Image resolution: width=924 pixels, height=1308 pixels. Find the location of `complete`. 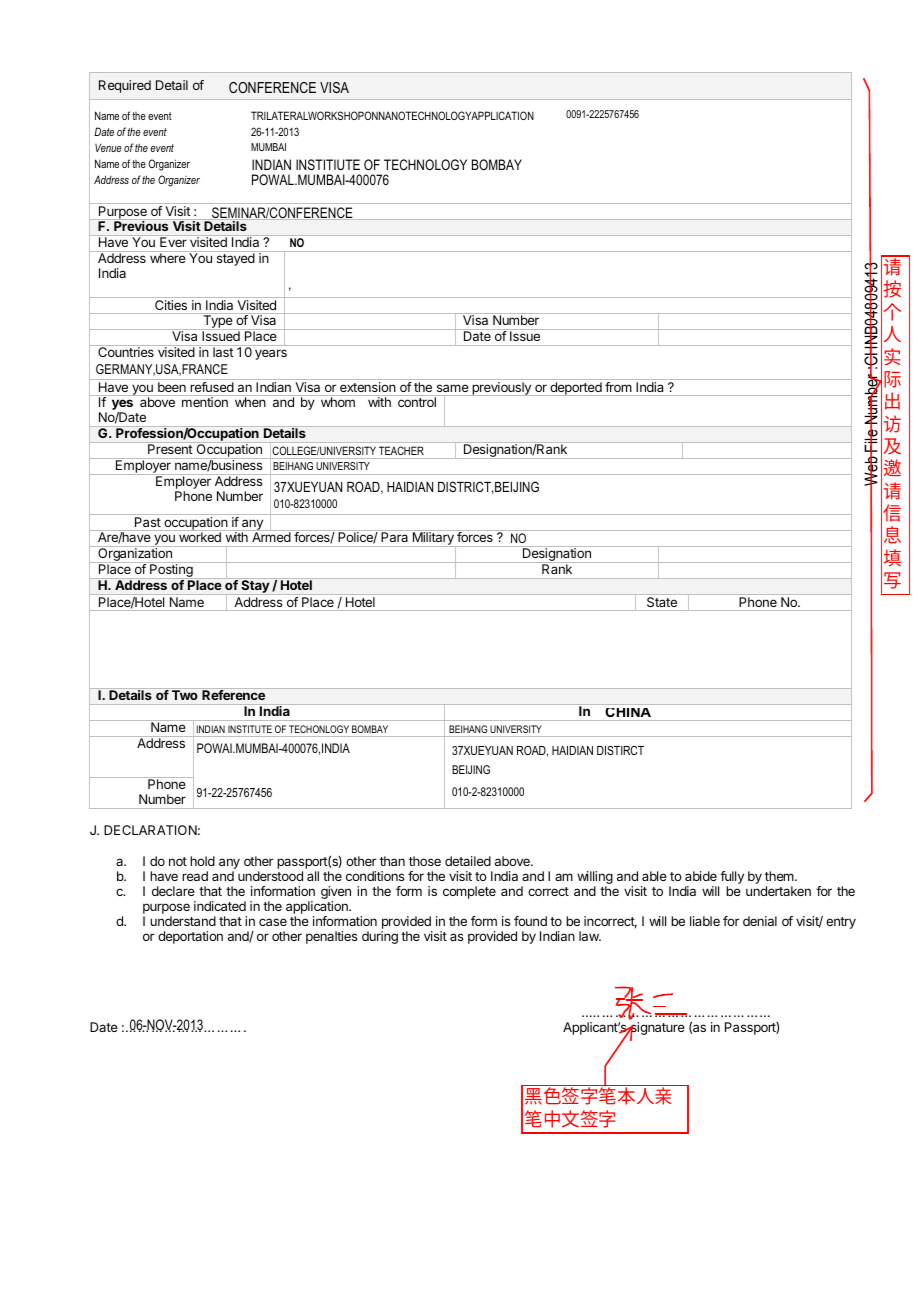

complete is located at coordinates (469, 892).
